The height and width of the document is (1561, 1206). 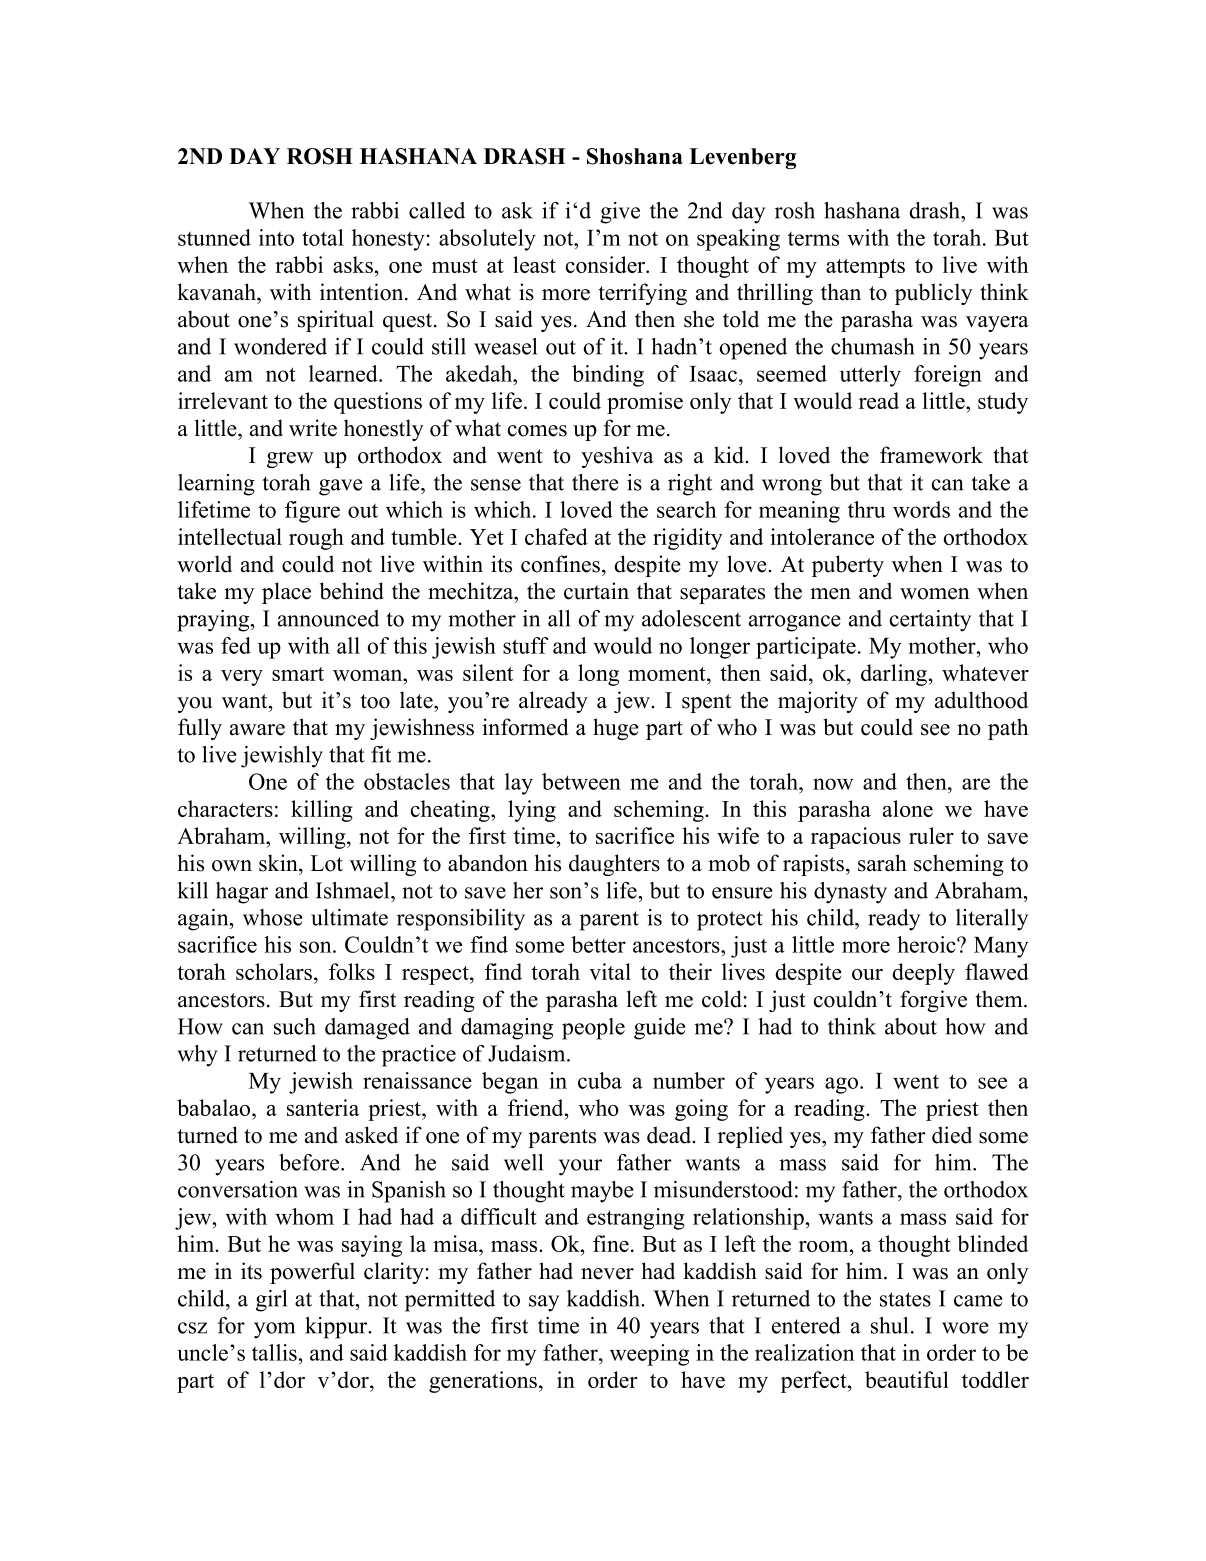 I want to click on adulthood, so click(x=981, y=700).
